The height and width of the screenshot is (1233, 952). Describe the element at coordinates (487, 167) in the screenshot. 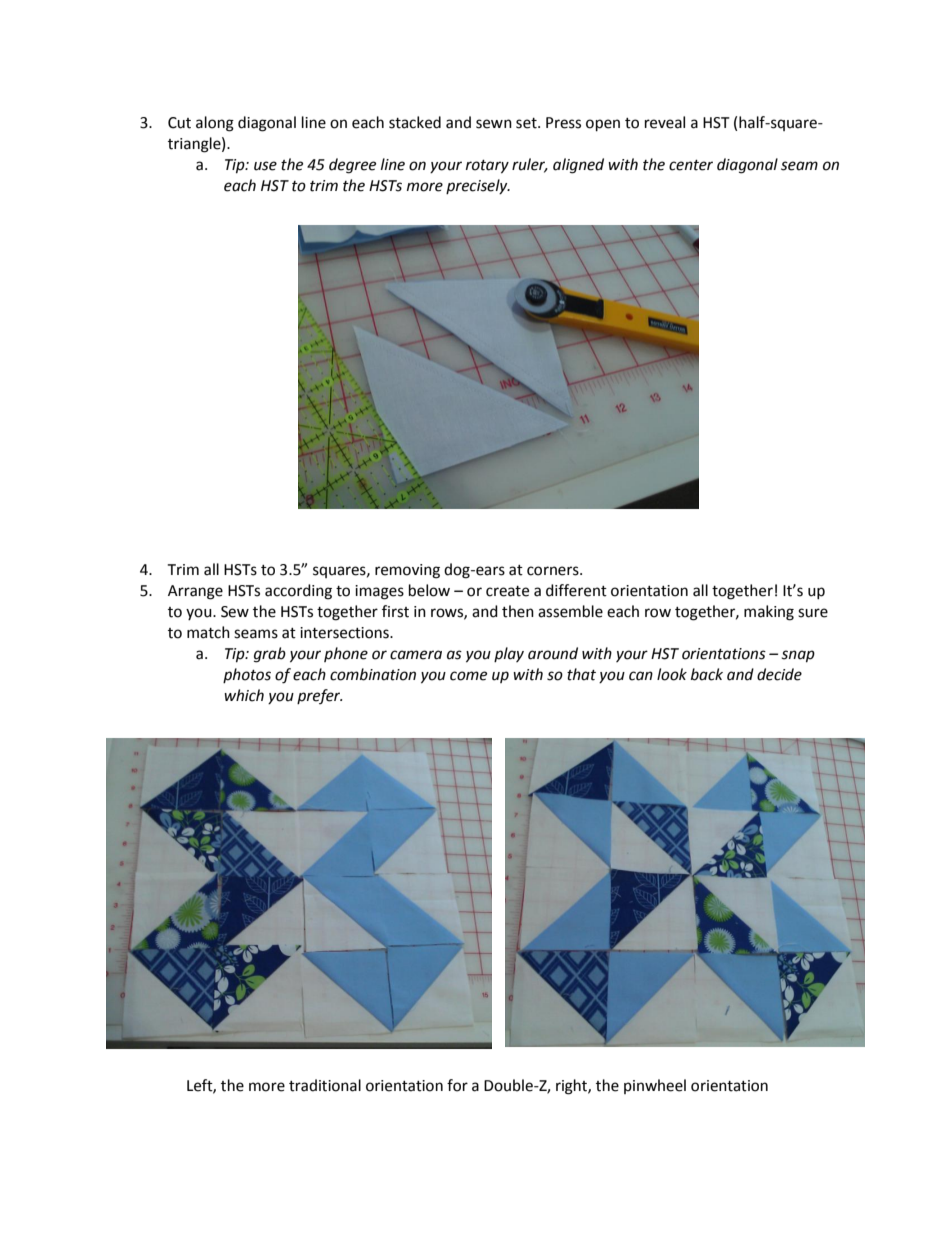

I see `rotary` at that location.
